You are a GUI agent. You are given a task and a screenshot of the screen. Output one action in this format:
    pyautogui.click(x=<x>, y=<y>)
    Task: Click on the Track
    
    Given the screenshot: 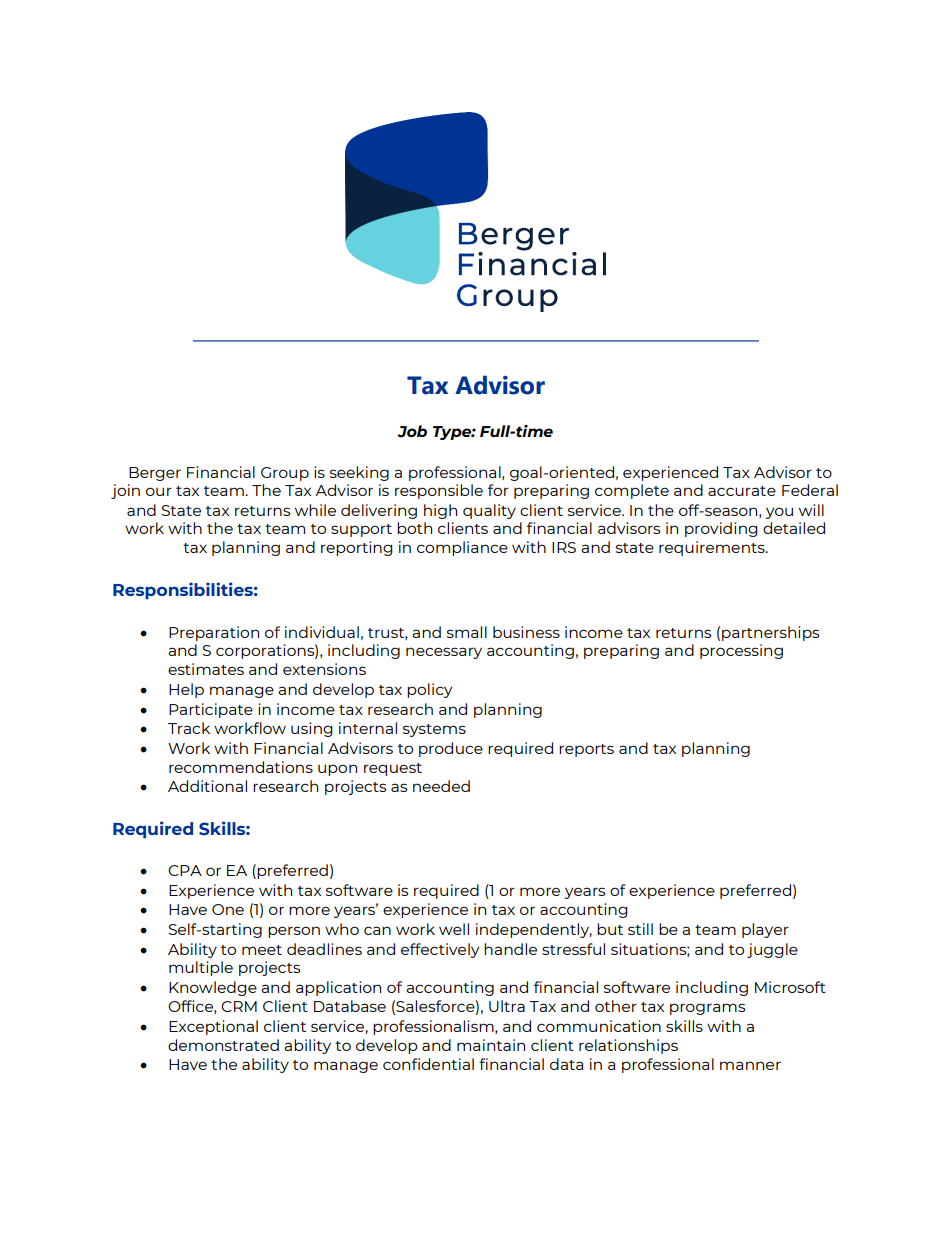 What is the action you would take?
    pyautogui.click(x=189, y=728)
